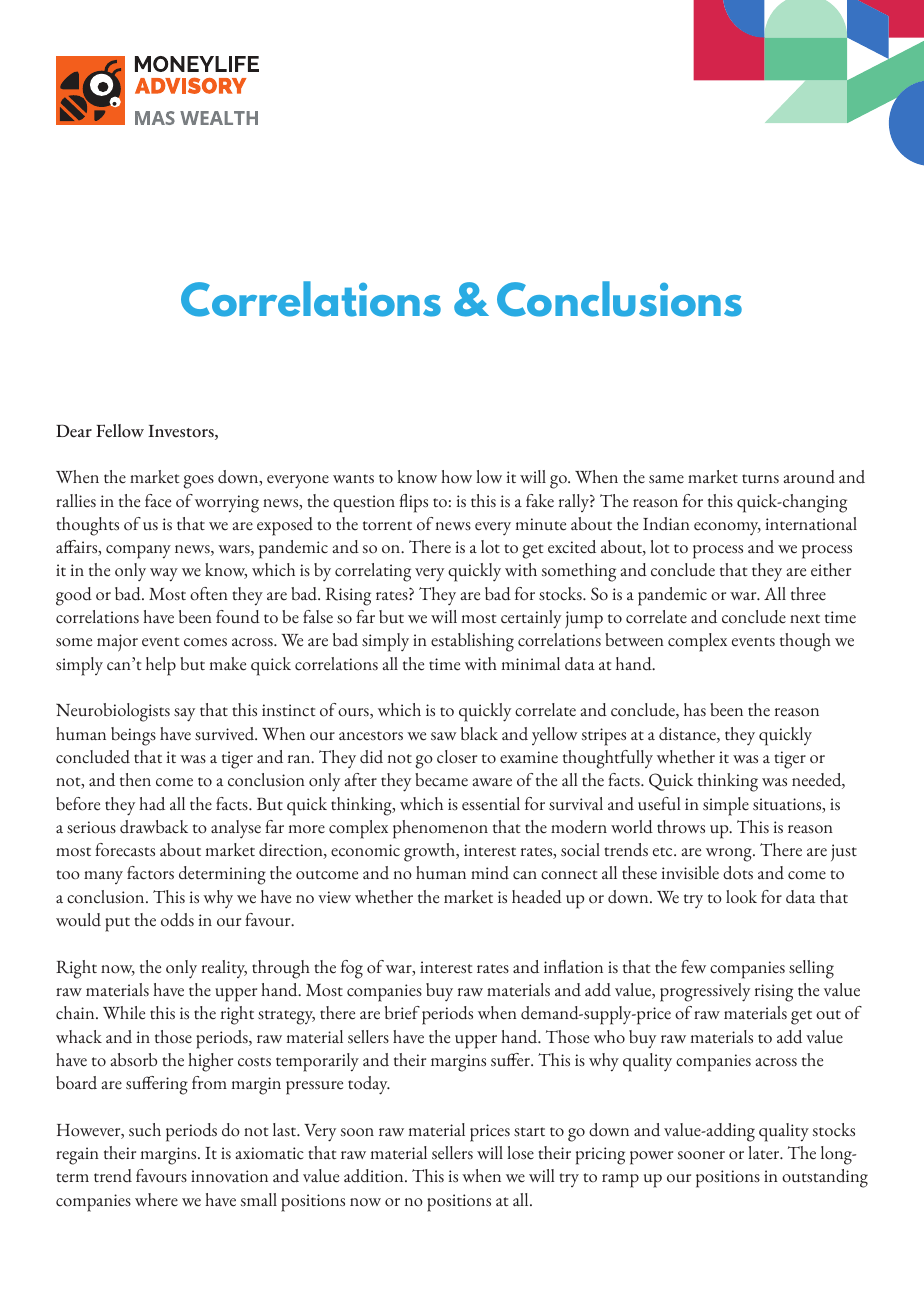 The width and height of the page is (924, 1308). I want to click on factors, so click(150, 873).
